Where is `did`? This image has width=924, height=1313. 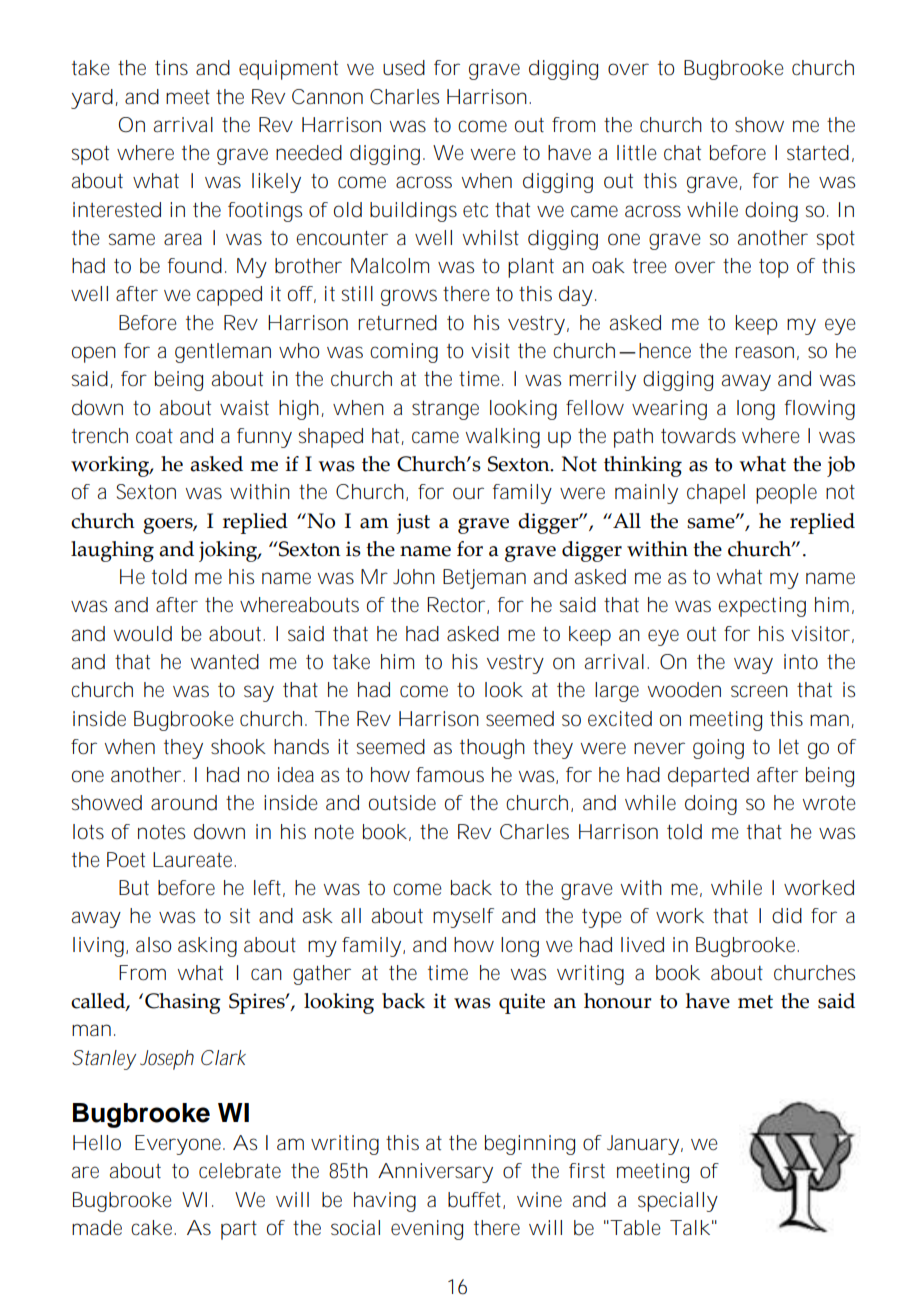
did is located at coordinates (787, 916).
